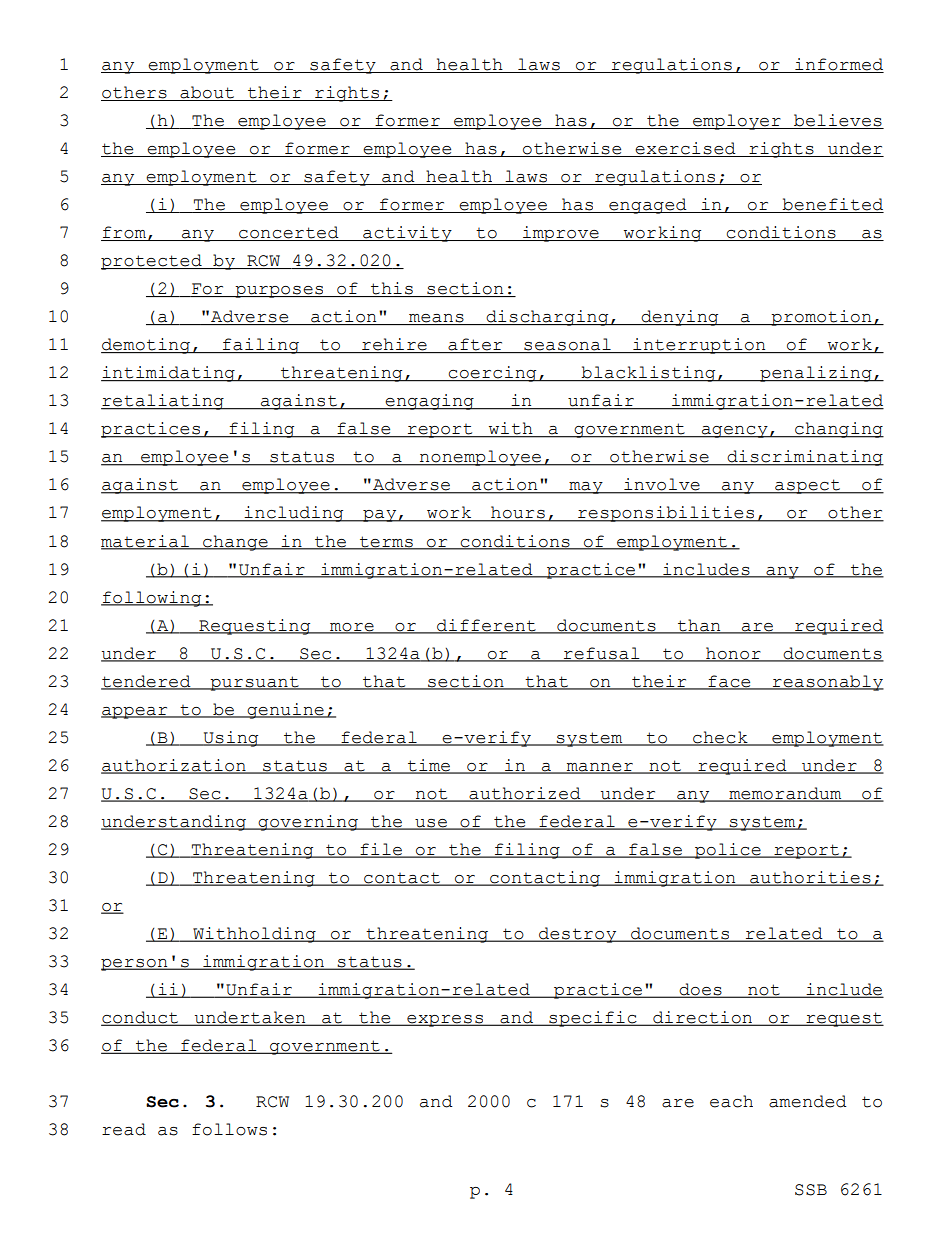 The width and height of the page is (952, 1233). What do you see at coordinates (445, 1021) in the page?
I see `express` at bounding box center [445, 1021].
